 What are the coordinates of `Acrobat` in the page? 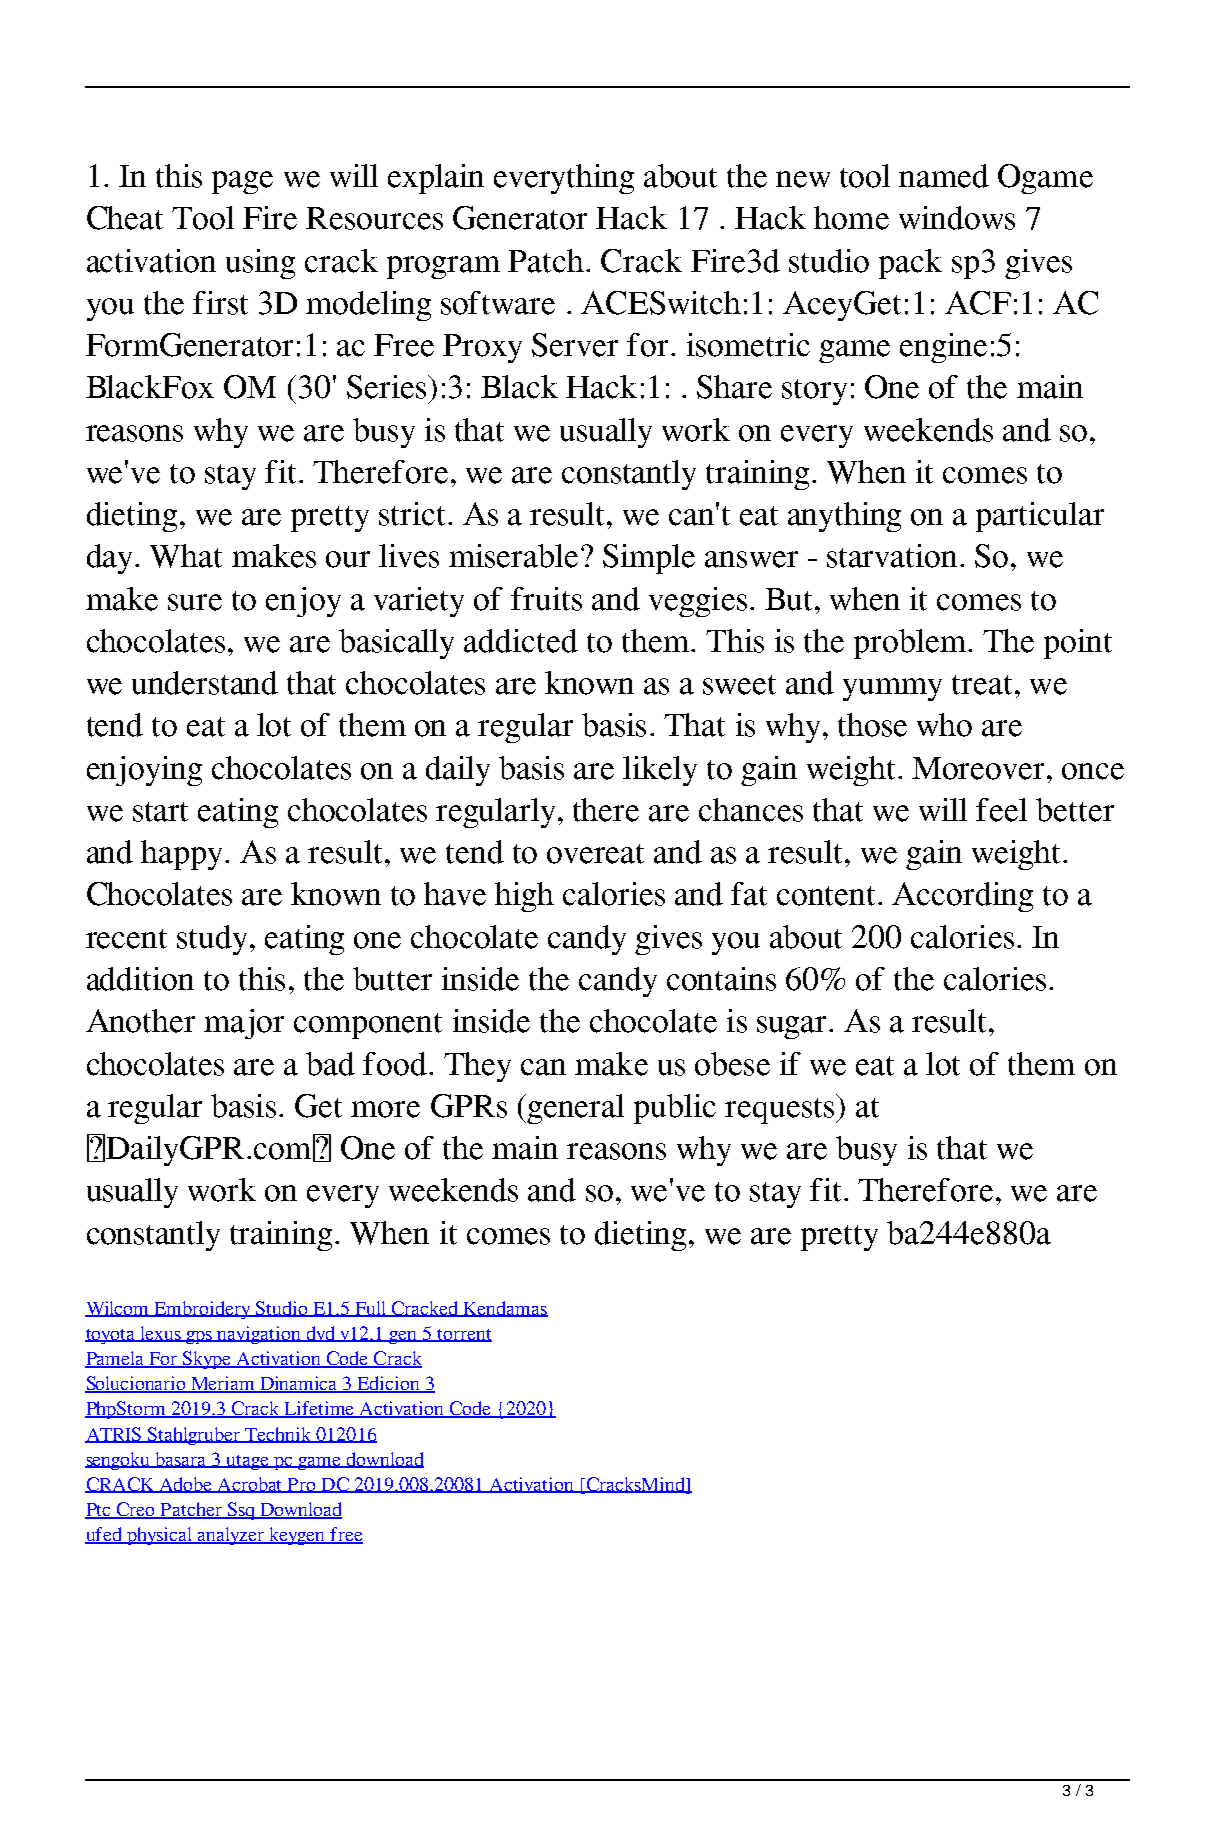 It's located at (250, 1485).
